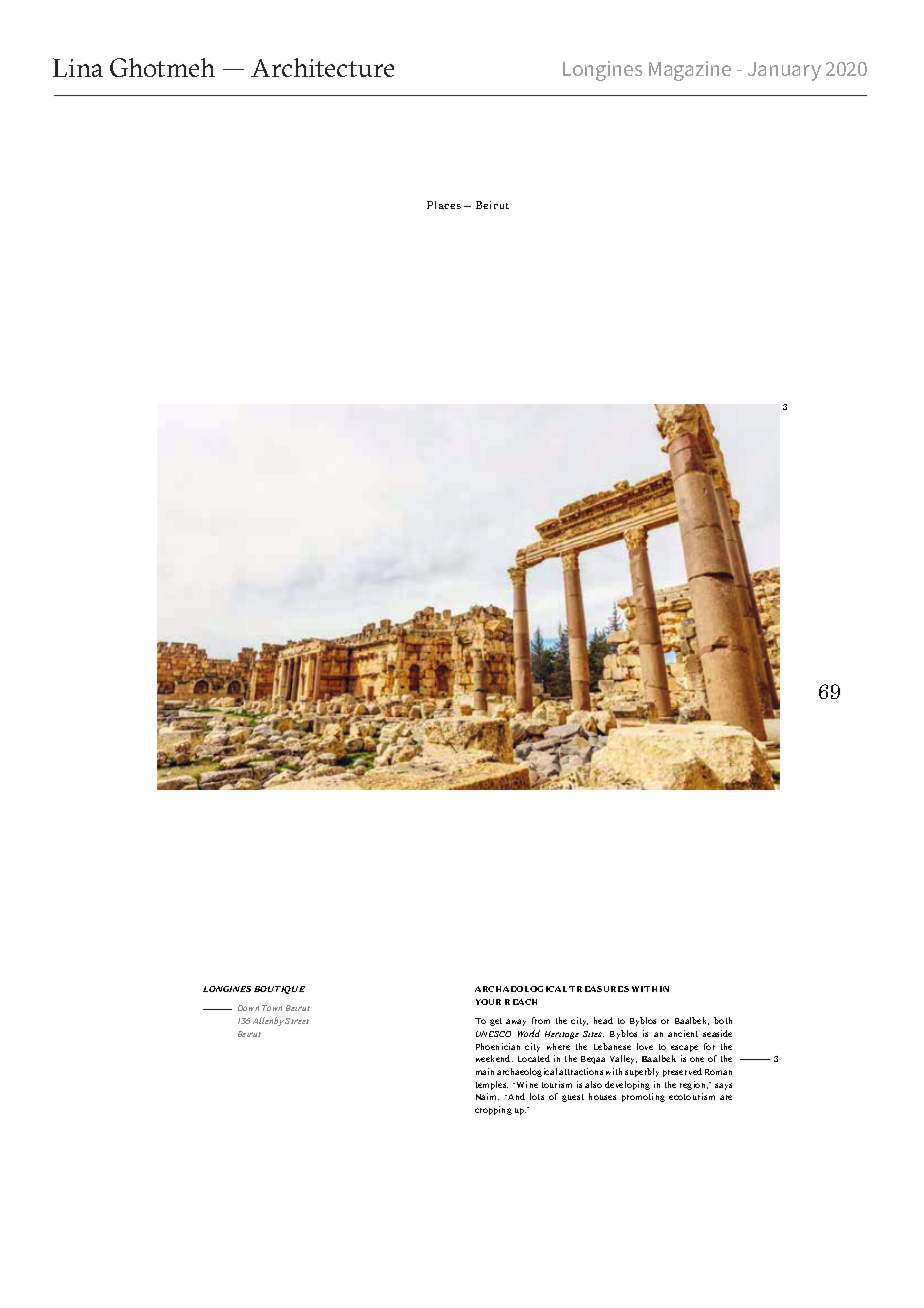 This screenshot has height=1308, width=924. What do you see at coordinates (488, 1002) in the screenshot?
I see `YOUR` at bounding box center [488, 1002].
